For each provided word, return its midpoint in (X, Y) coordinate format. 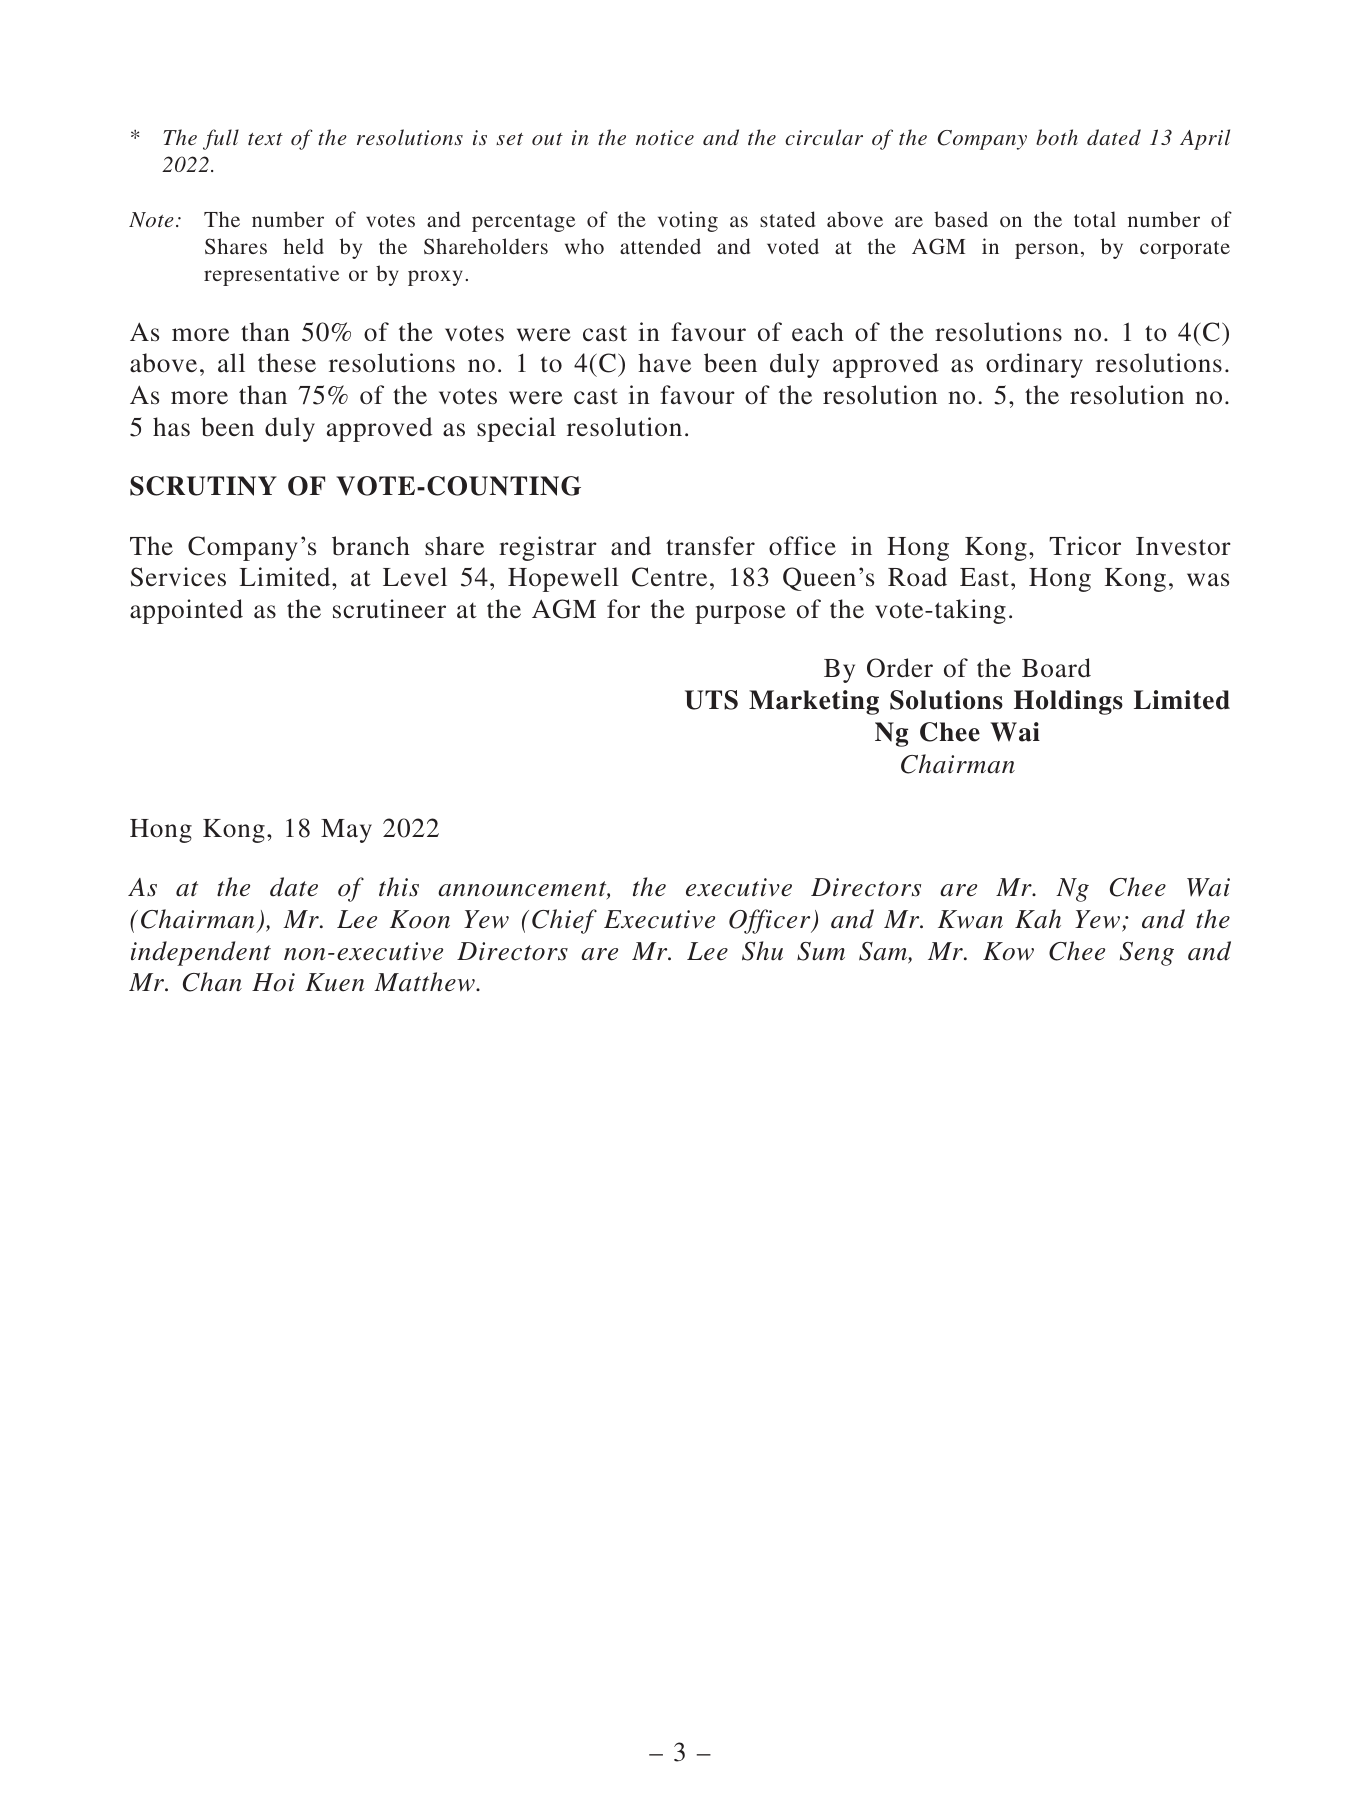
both (1057, 137)
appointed (186, 611)
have (664, 363)
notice (665, 137)
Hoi (273, 982)
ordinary (1034, 365)
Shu (762, 951)
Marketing (814, 702)
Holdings (1068, 702)
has (171, 426)
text (265, 139)
